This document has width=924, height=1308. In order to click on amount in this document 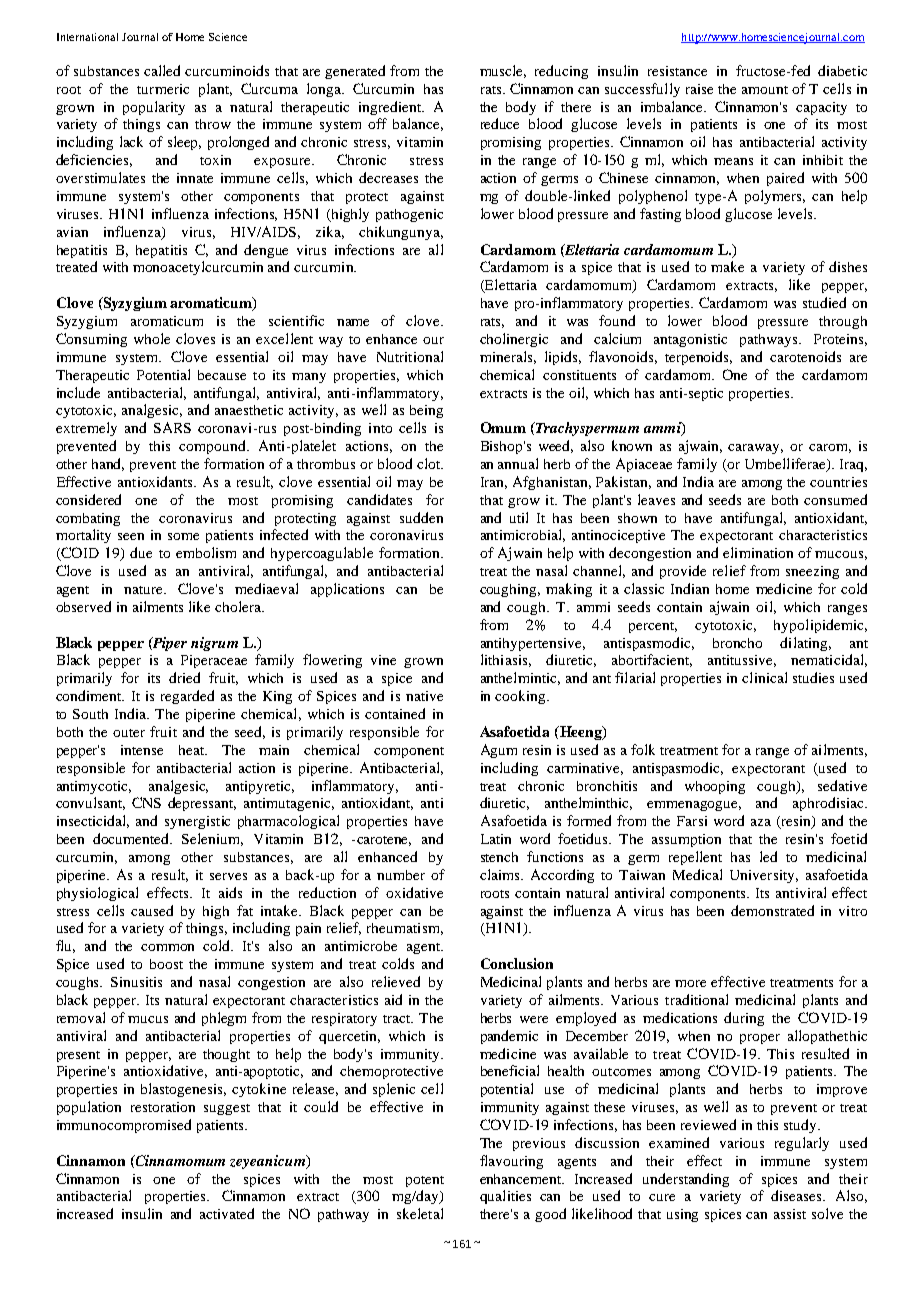, I will do `click(765, 90)`.
